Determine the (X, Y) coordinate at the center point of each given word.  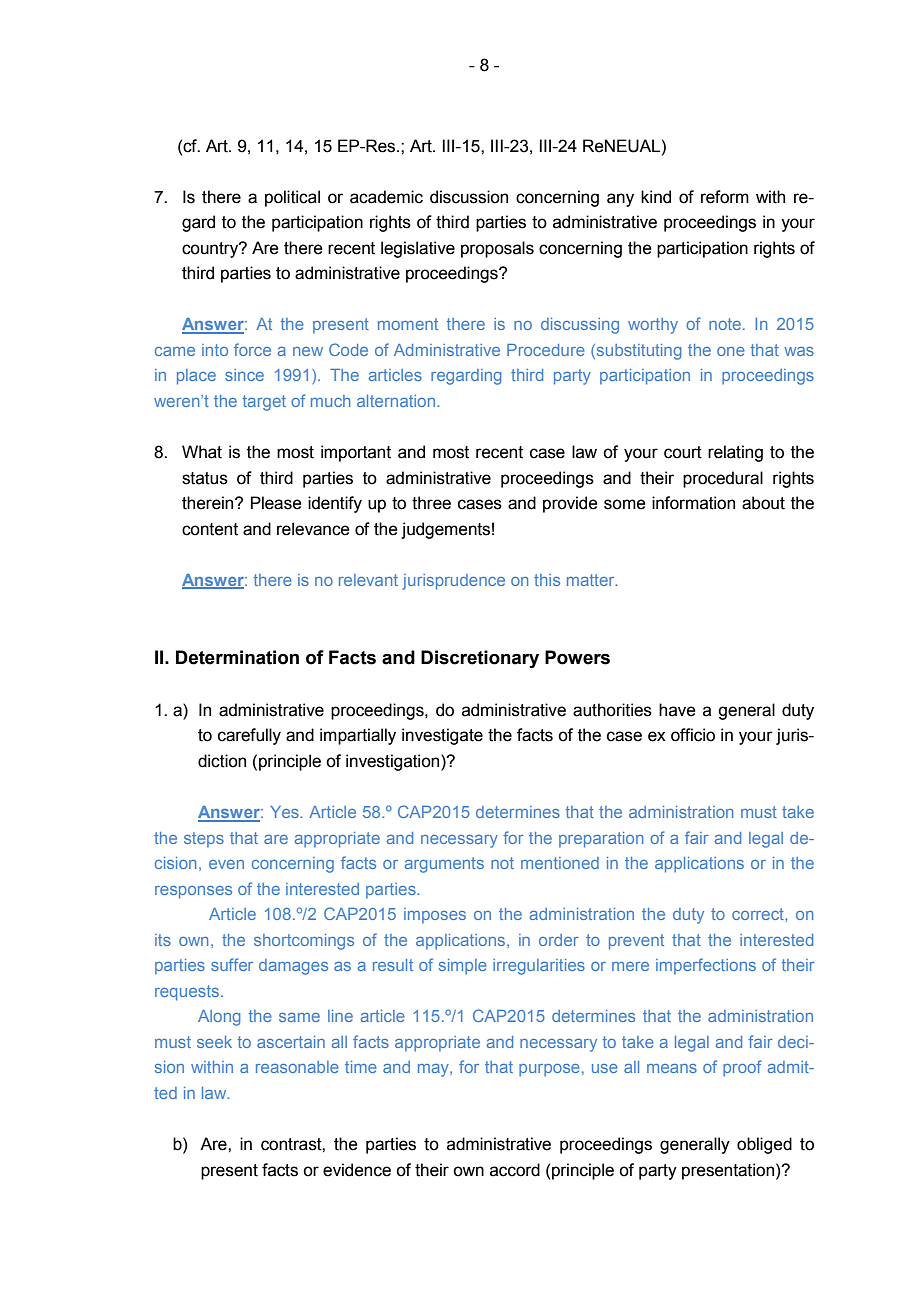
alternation (397, 401)
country (211, 250)
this (547, 580)
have (677, 710)
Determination (237, 657)
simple (463, 967)
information (693, 503)
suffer (232, 964)
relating (735, 453)
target (264, 403)
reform (725, 197)
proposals (497, 249)
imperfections (706, 966)
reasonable (297, 1067)
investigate (442, 736)
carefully (249, 736)
